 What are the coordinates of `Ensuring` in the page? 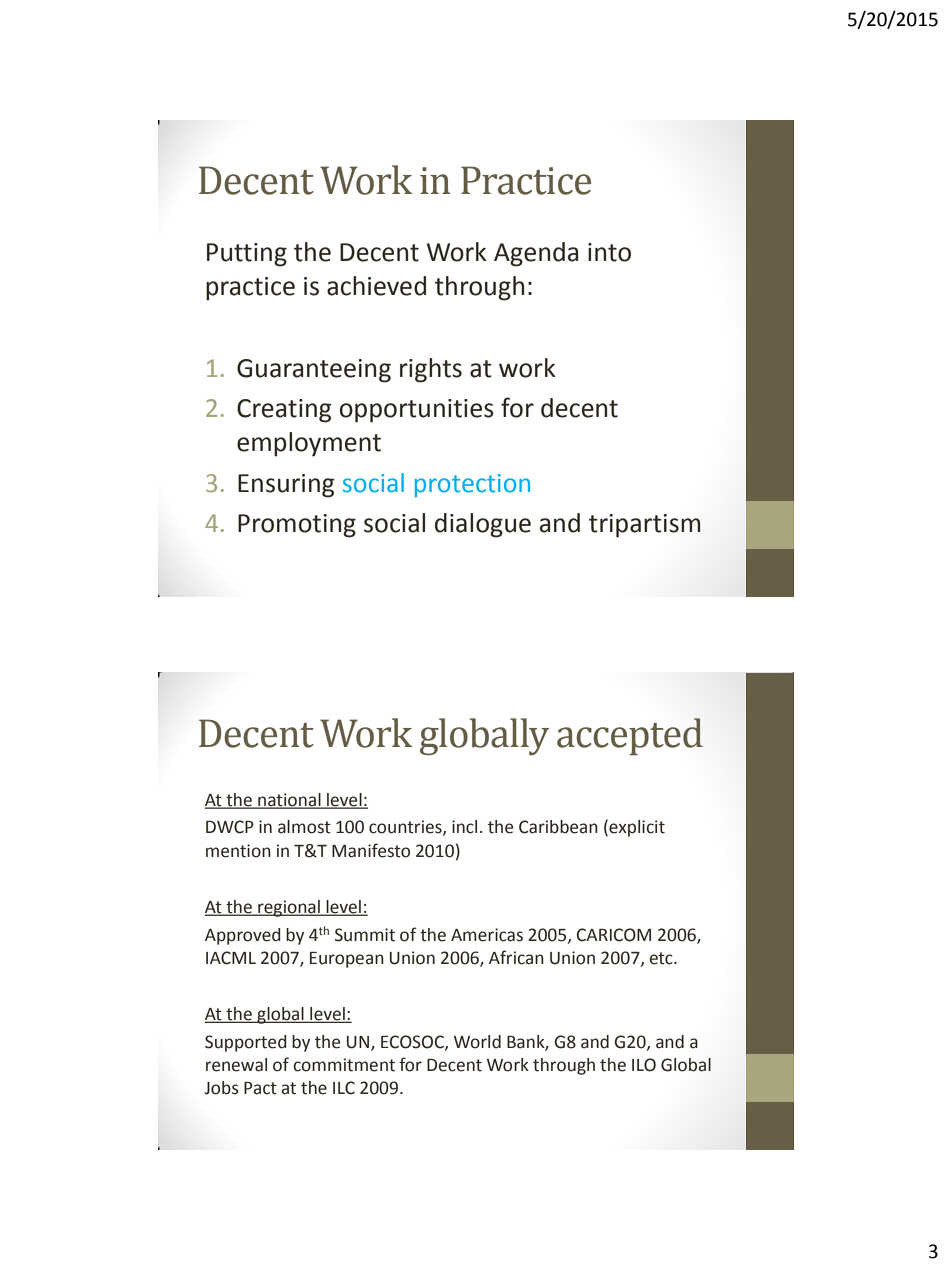 It's located at (286, 486).
